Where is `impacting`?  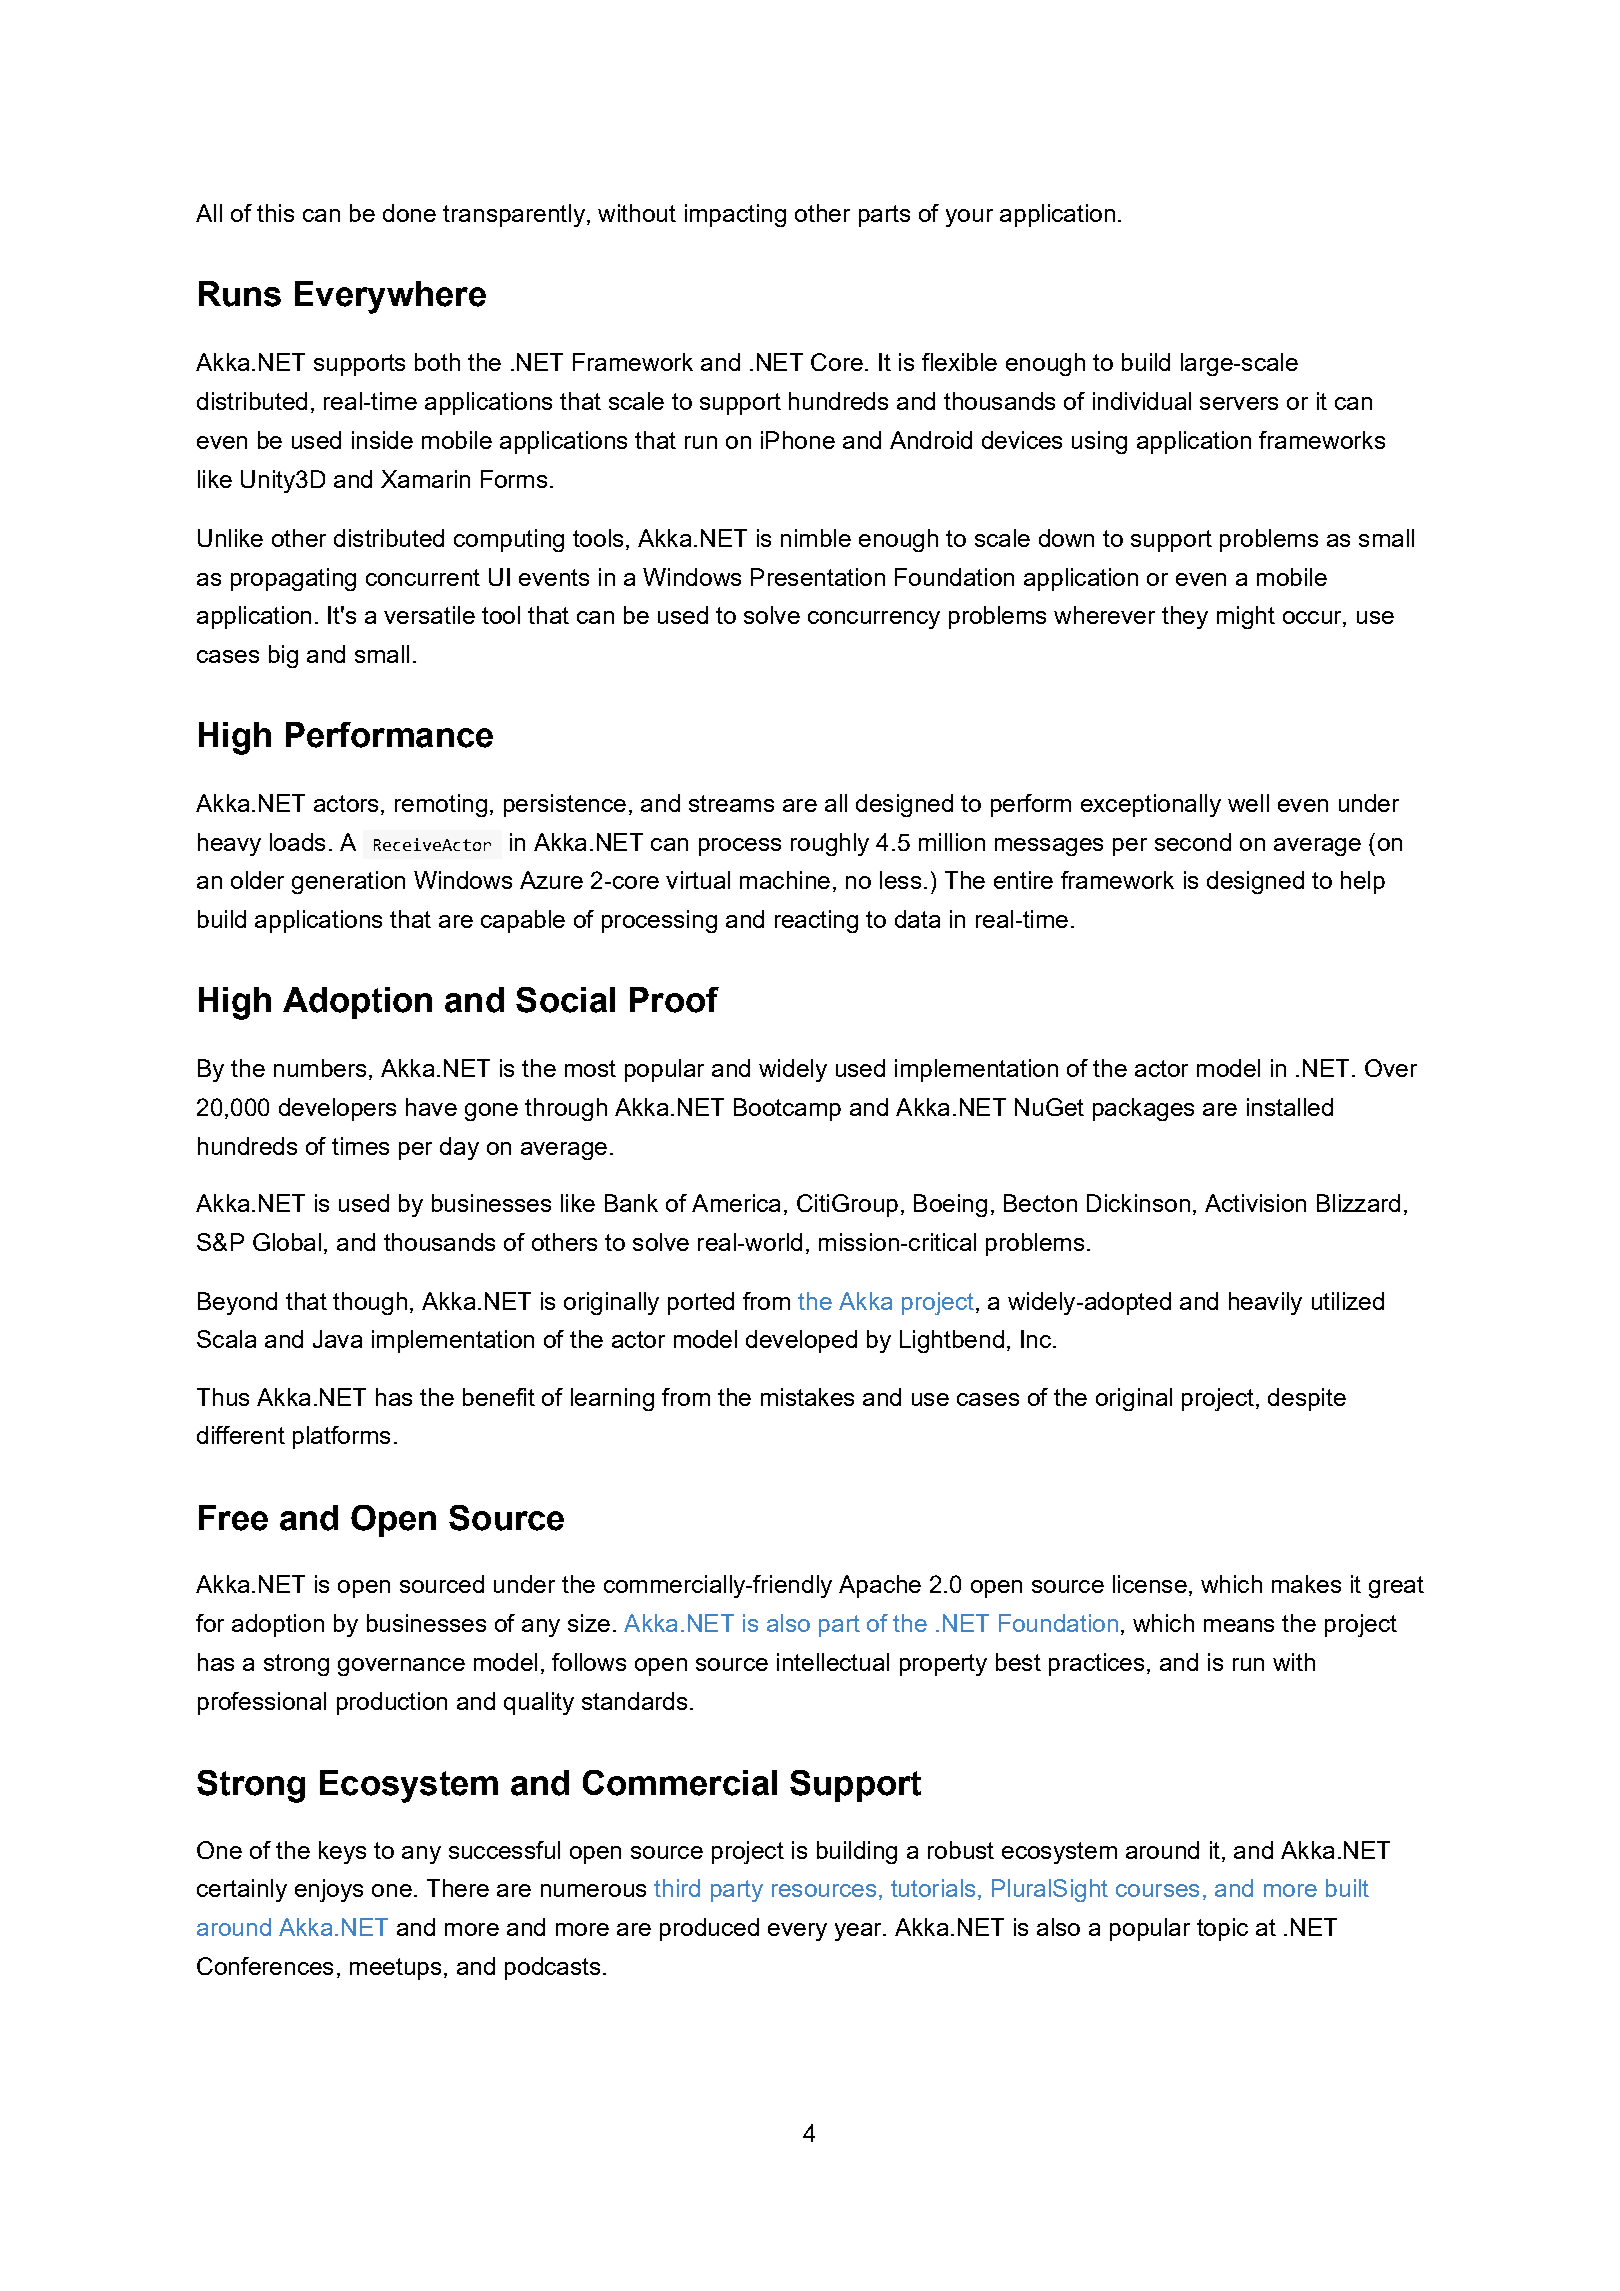
impacting is located at coordinates (735, 215).
